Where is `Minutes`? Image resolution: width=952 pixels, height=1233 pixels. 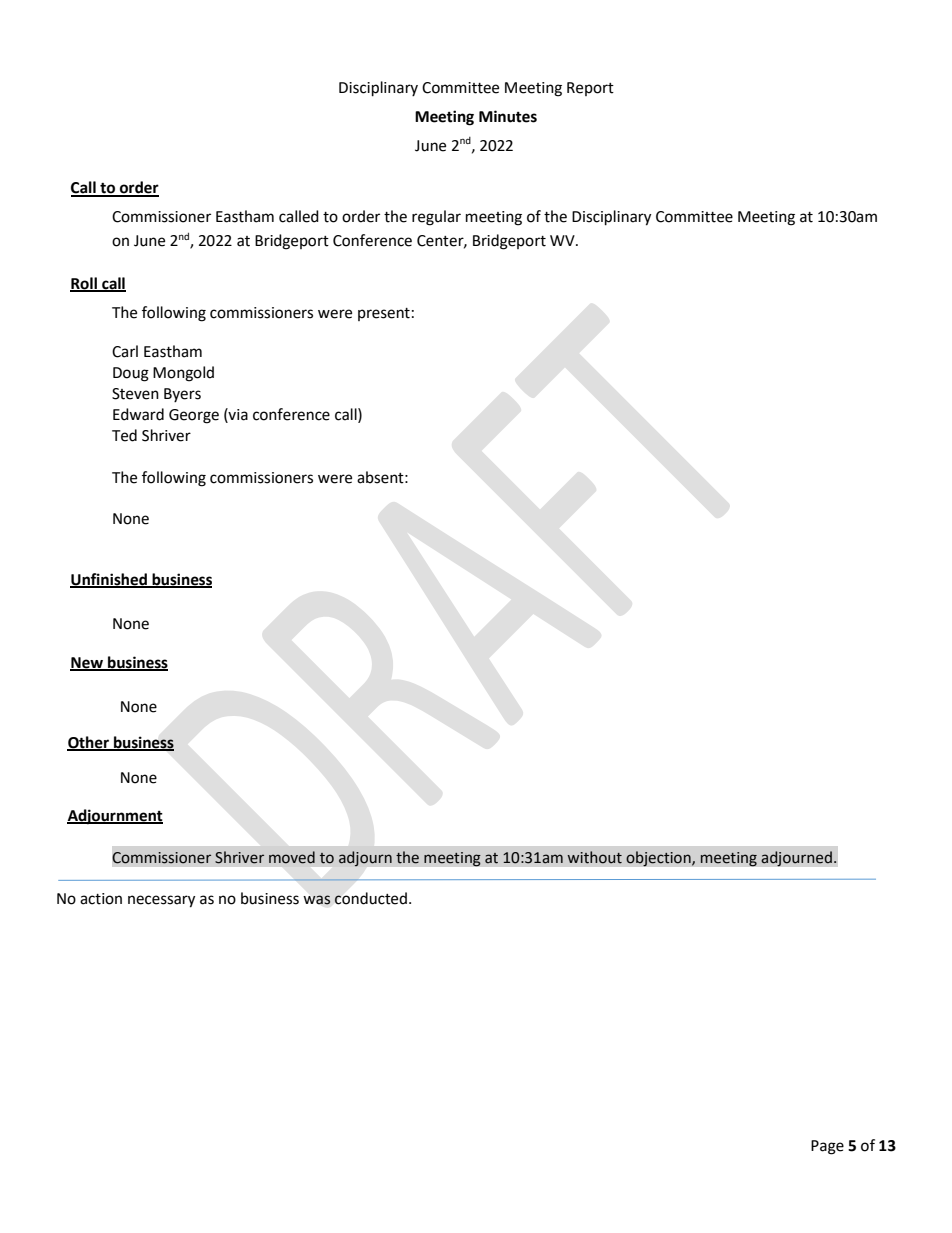 Minutes is located at coordinates (508, 116).
